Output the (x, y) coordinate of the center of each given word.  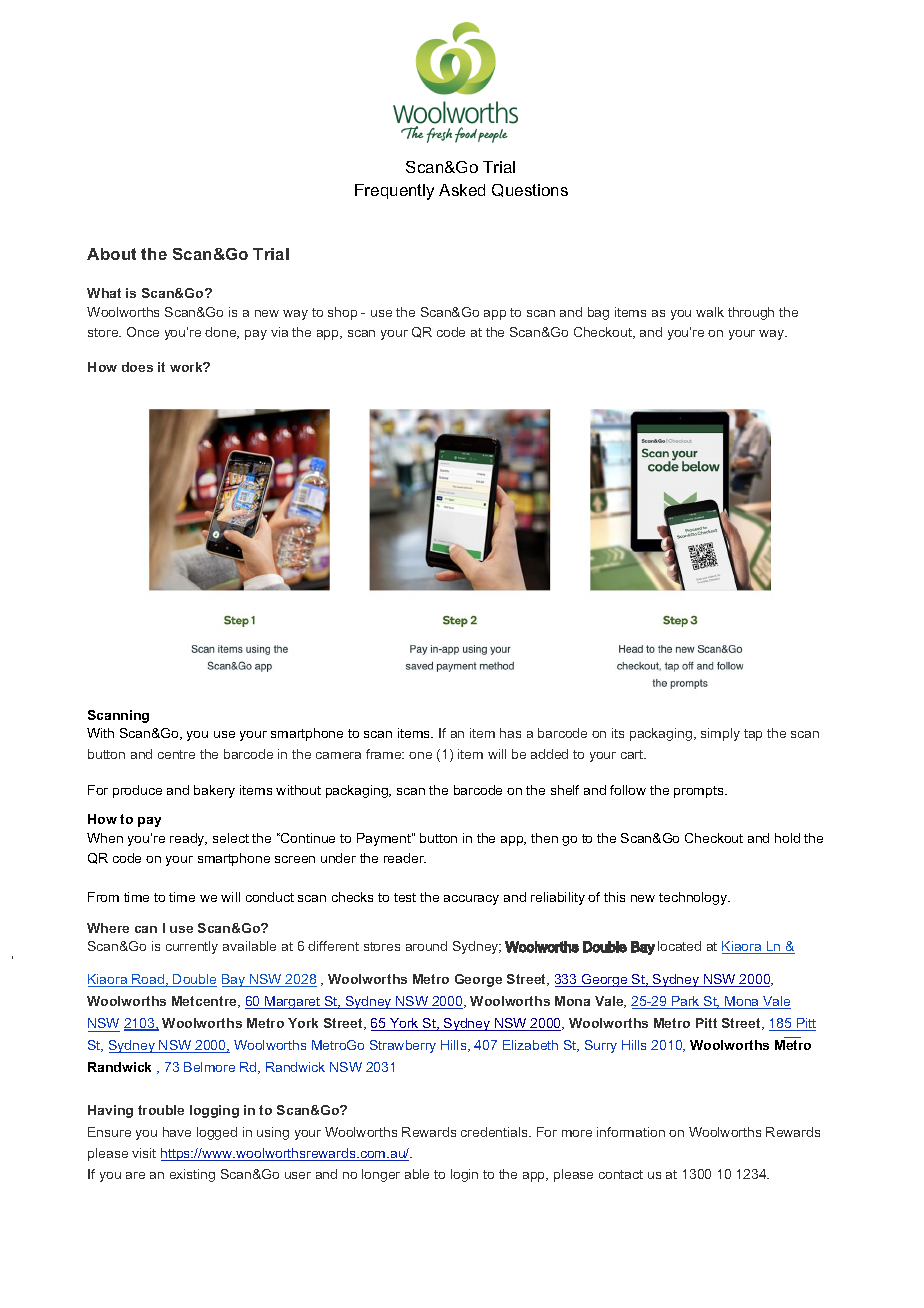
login (464, 1175)
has (510, 733)
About (111, 254)
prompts (700, 792)
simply (720, 734)
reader (405, 858)
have (177, 1132)
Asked (462, 190)
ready (188, 839)
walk (710, 312)
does (137, 367)
